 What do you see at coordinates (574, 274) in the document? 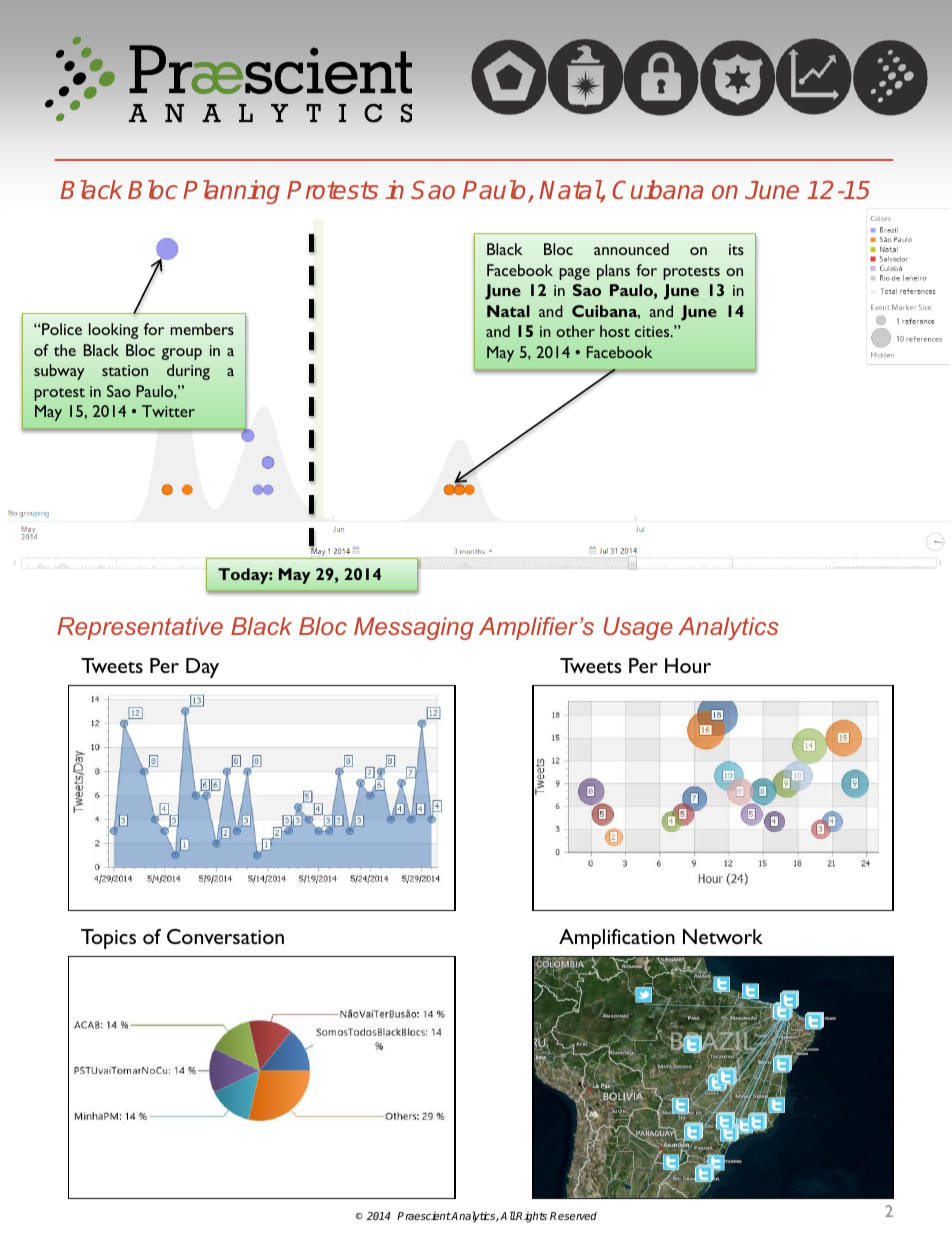
I see `page` at bounding box center [574, 274].
